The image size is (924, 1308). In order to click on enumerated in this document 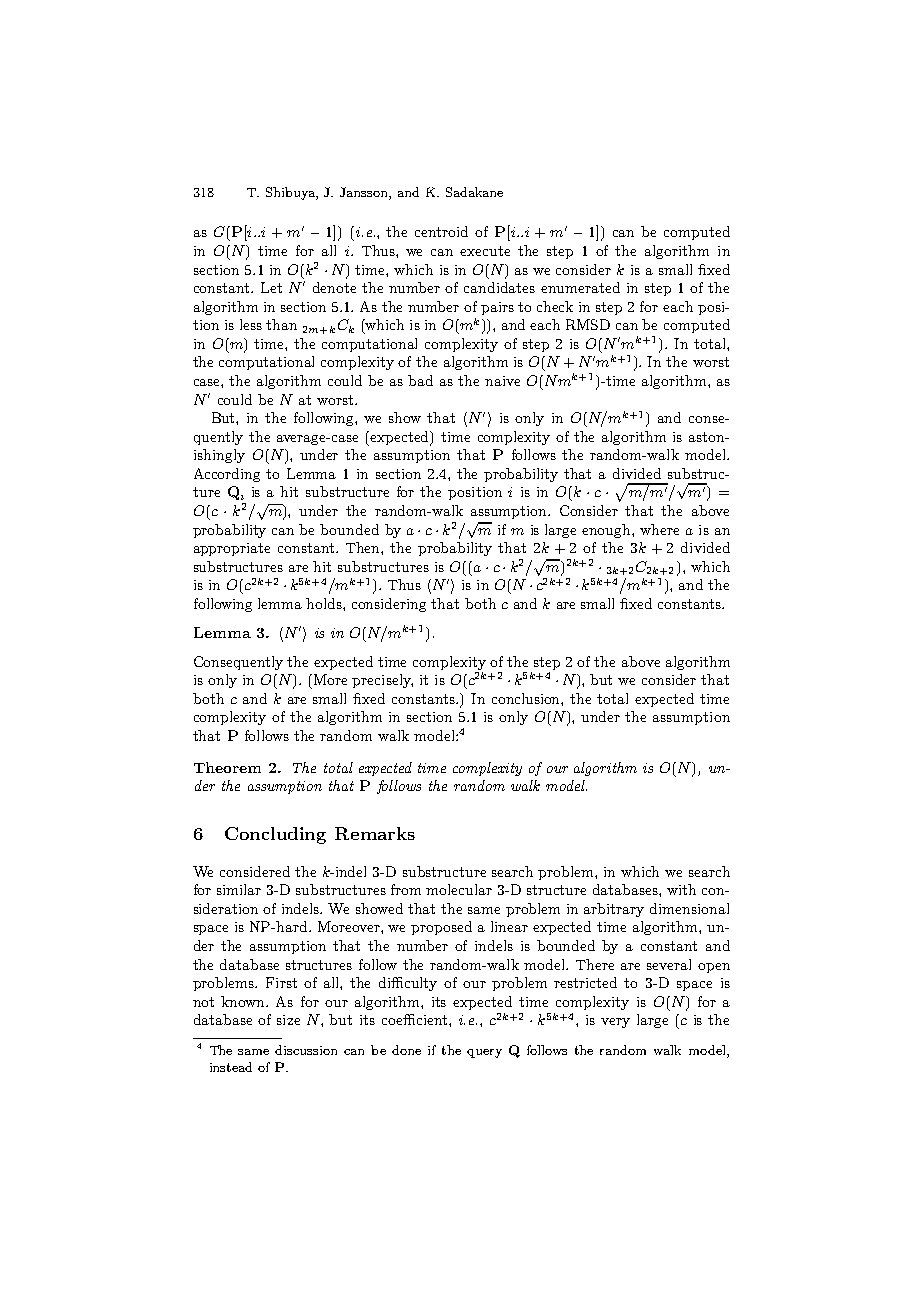, I will do `click(580, 287)`.
